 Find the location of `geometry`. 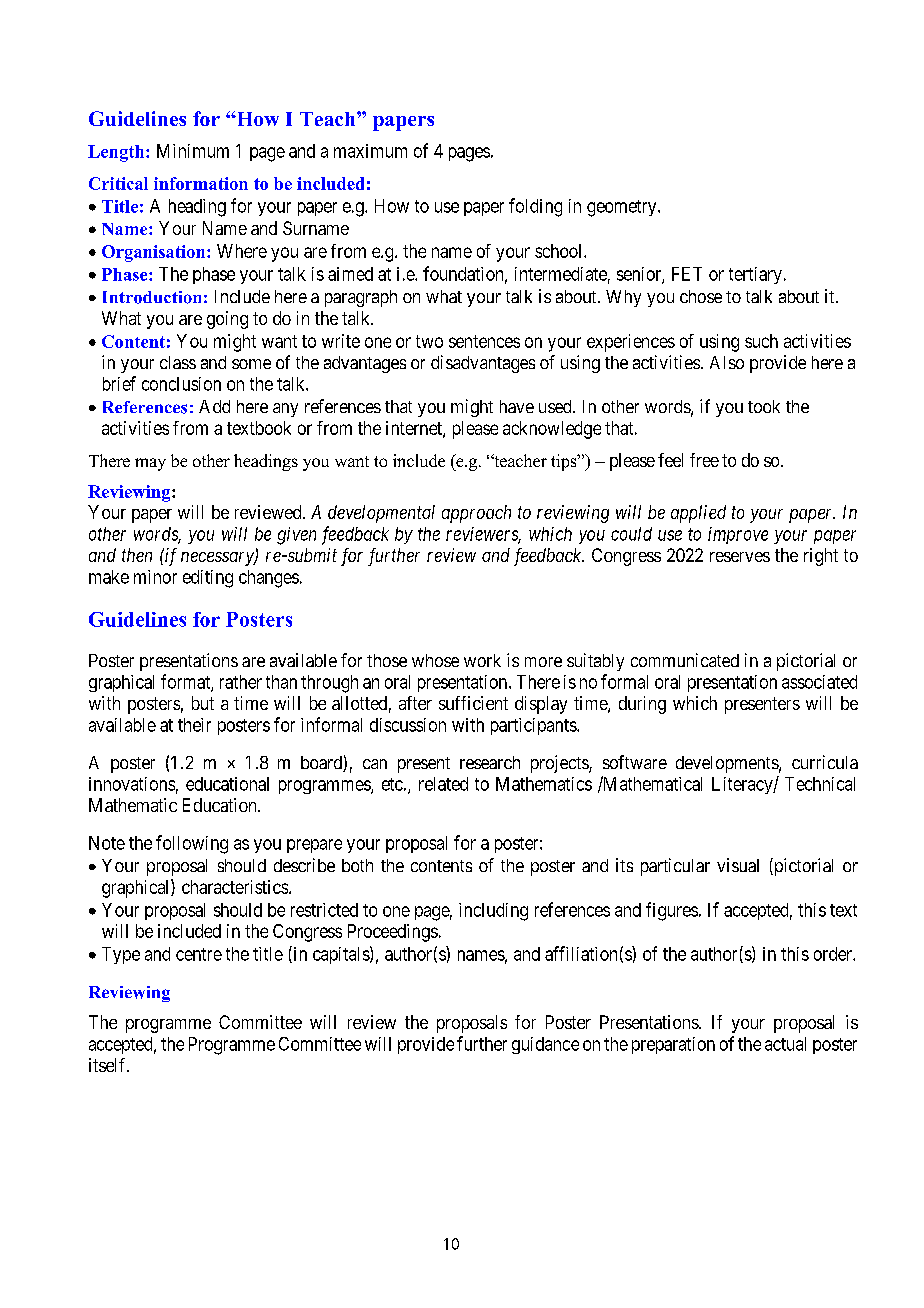

geometry is located at coordinates (623, 208).
